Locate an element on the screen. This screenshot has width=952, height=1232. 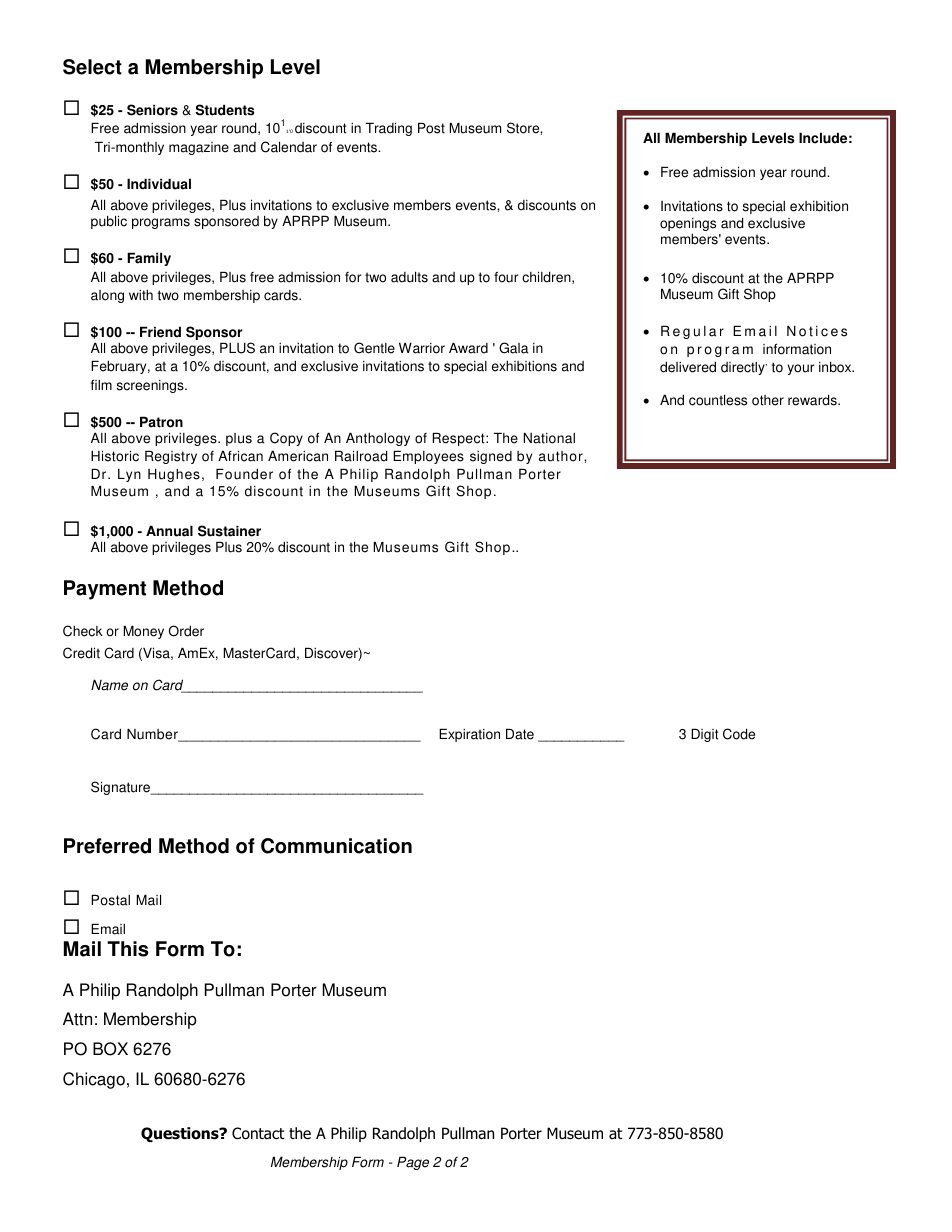
Award is located at coordinates (468, 348).
